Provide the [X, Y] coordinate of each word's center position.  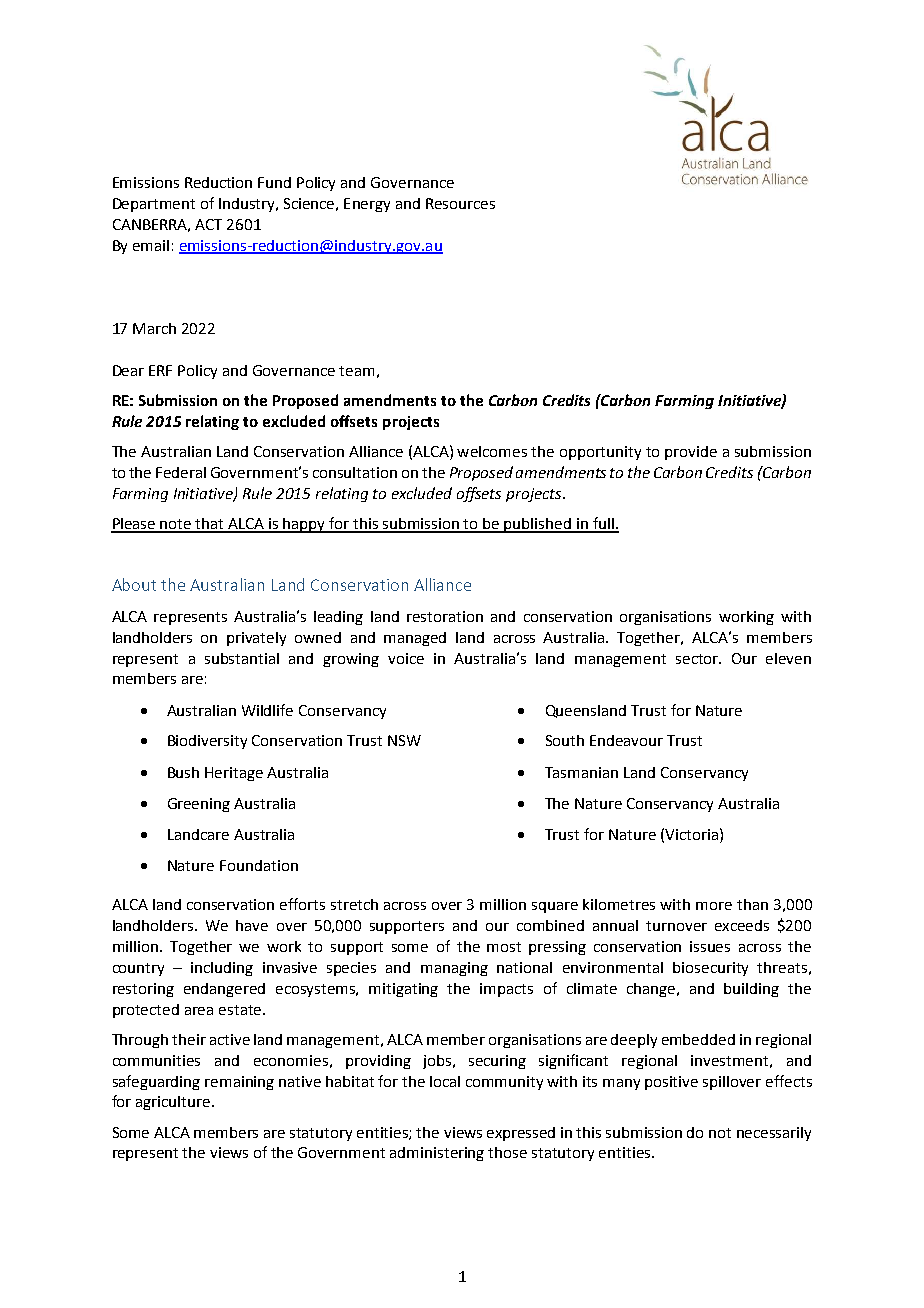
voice [406, 658]
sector [698, 659]
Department [154, 205]
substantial [242, 658]
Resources [460, 203]
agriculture [174, 1103]
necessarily [774, 1134]
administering [437, 1154]
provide [691, 453]
